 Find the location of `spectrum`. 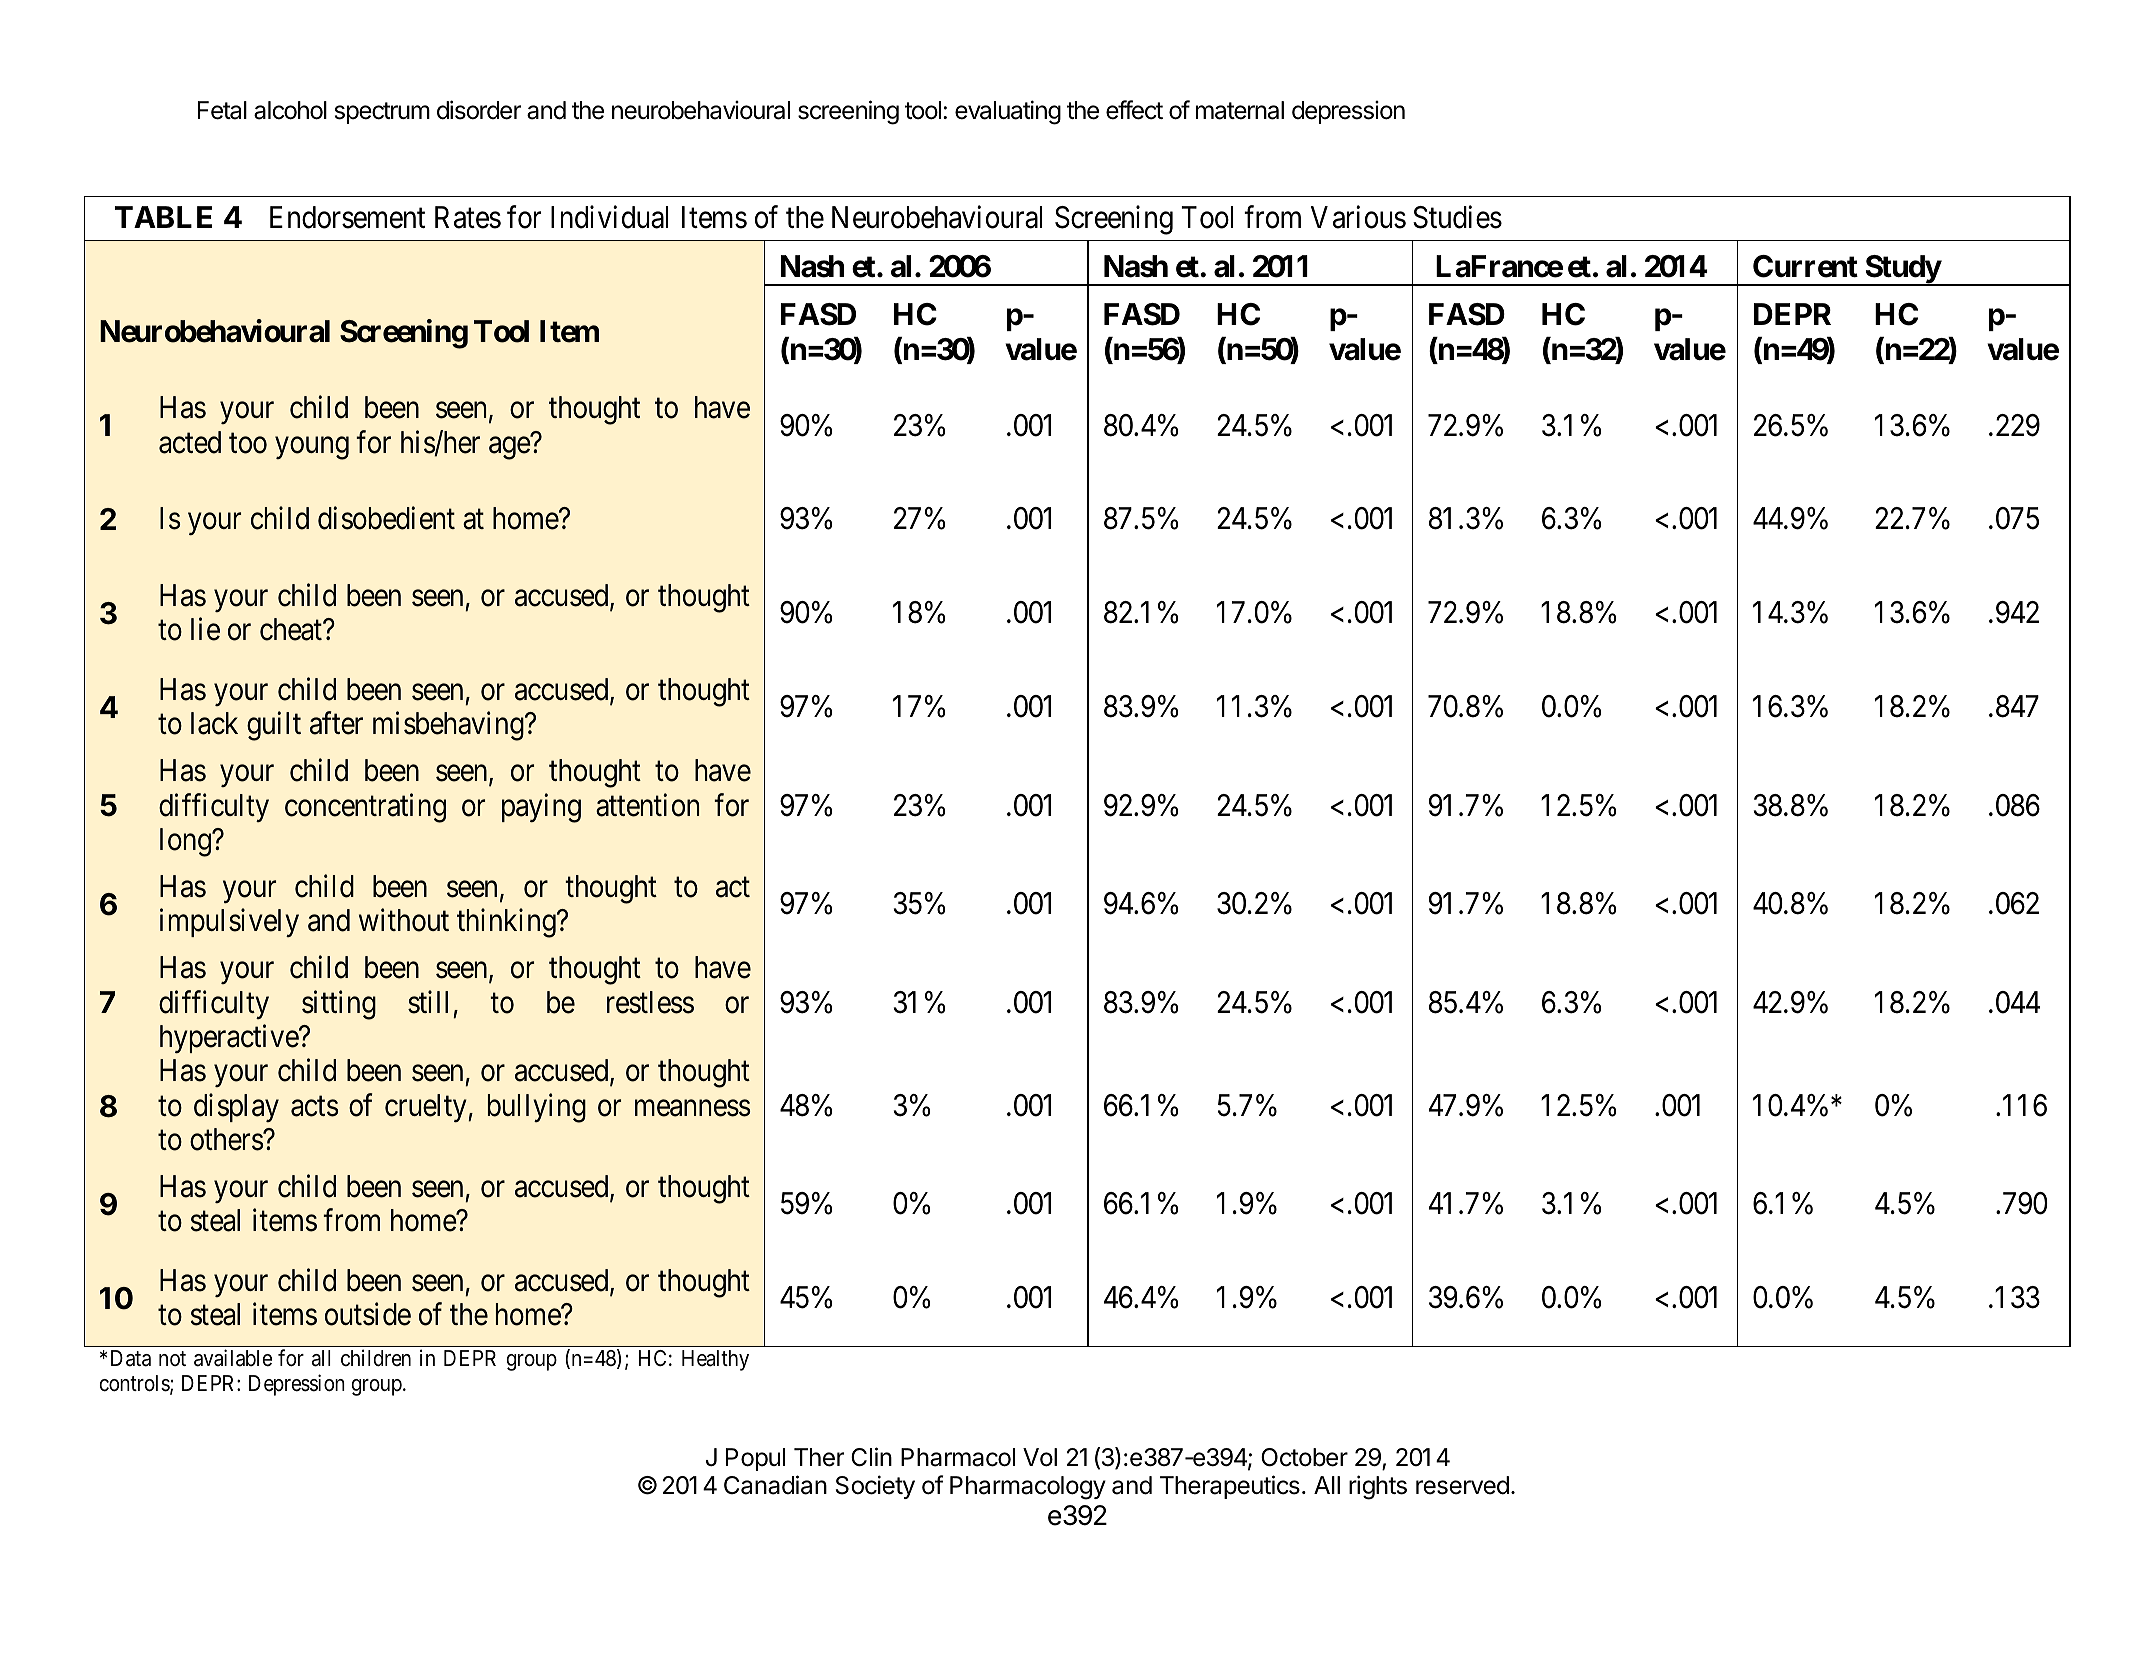

spectrum is located at coordinates (382, 113).
